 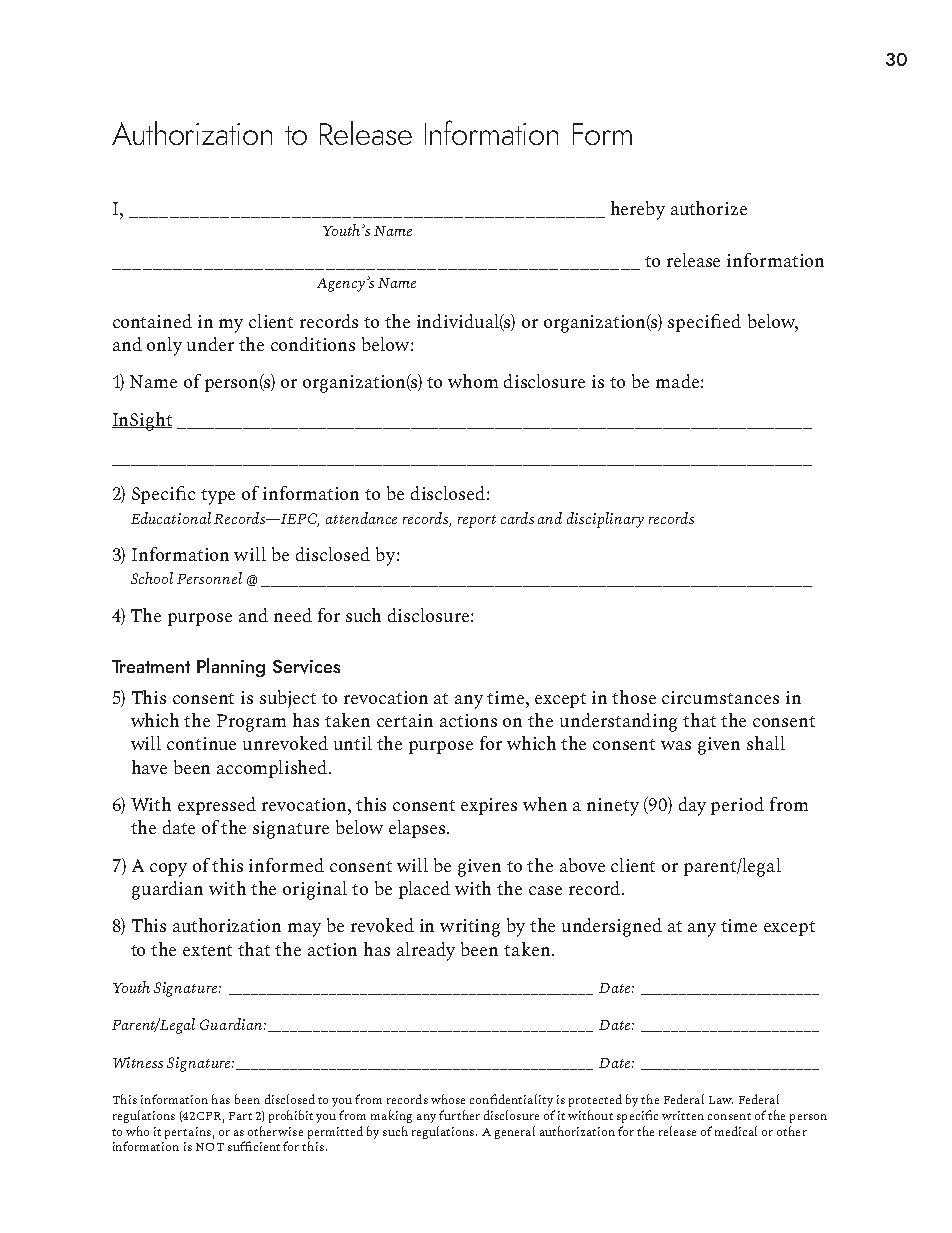 What do you see at coordinates (582, 865) in the screenshot?
I see `above` at bounding box center [582, 865].
